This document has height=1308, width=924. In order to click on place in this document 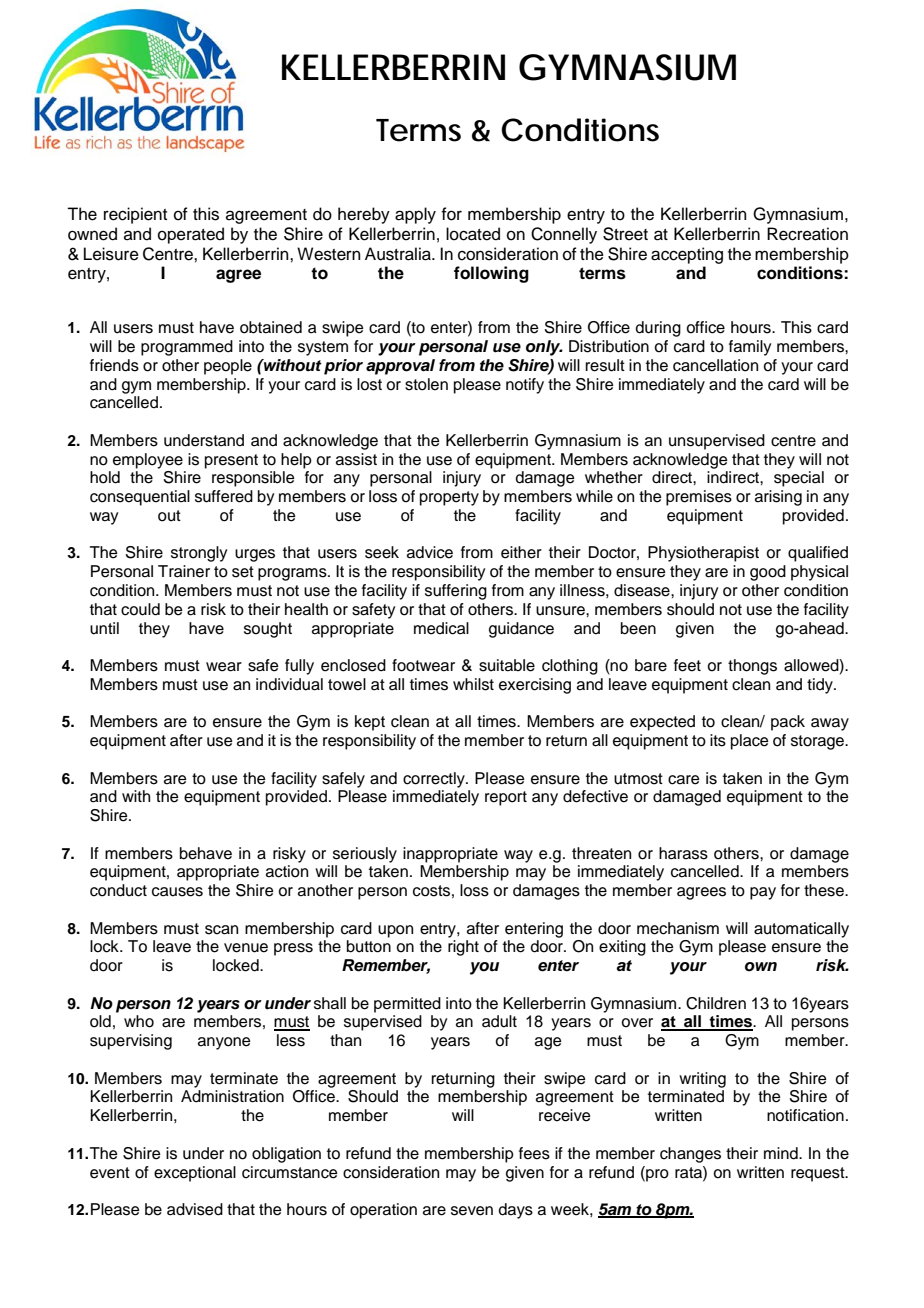, I will do `click(750, 742)`.
